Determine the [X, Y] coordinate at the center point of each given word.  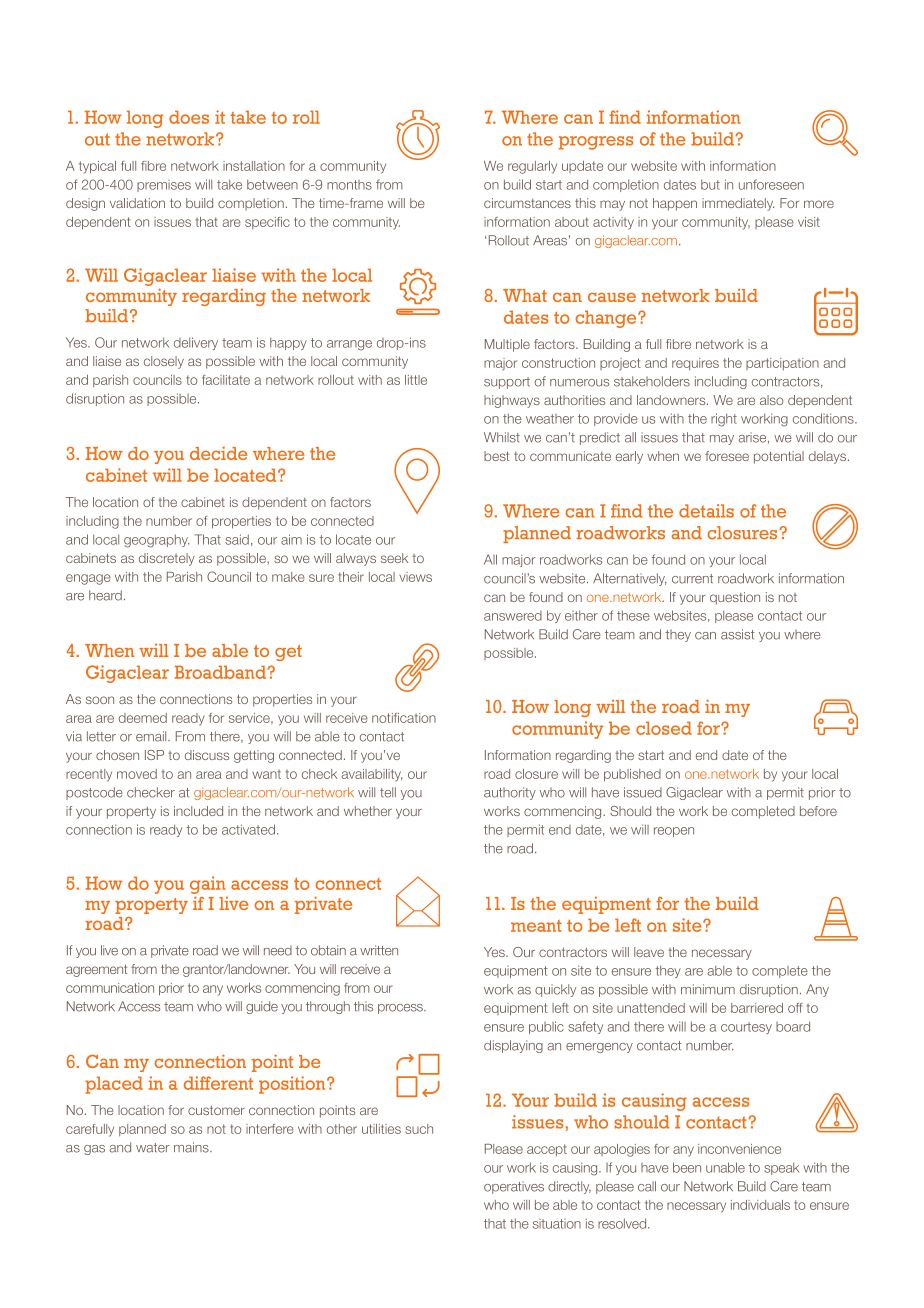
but [710, 184]
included [198, 811]
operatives [514, 1187]
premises [164, 186]
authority [510, 793]
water [153, 1148]
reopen [674, 832]
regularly [532, 167]
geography [156, 541]
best [497, 456]
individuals [760, 1205]
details [706, 511]
